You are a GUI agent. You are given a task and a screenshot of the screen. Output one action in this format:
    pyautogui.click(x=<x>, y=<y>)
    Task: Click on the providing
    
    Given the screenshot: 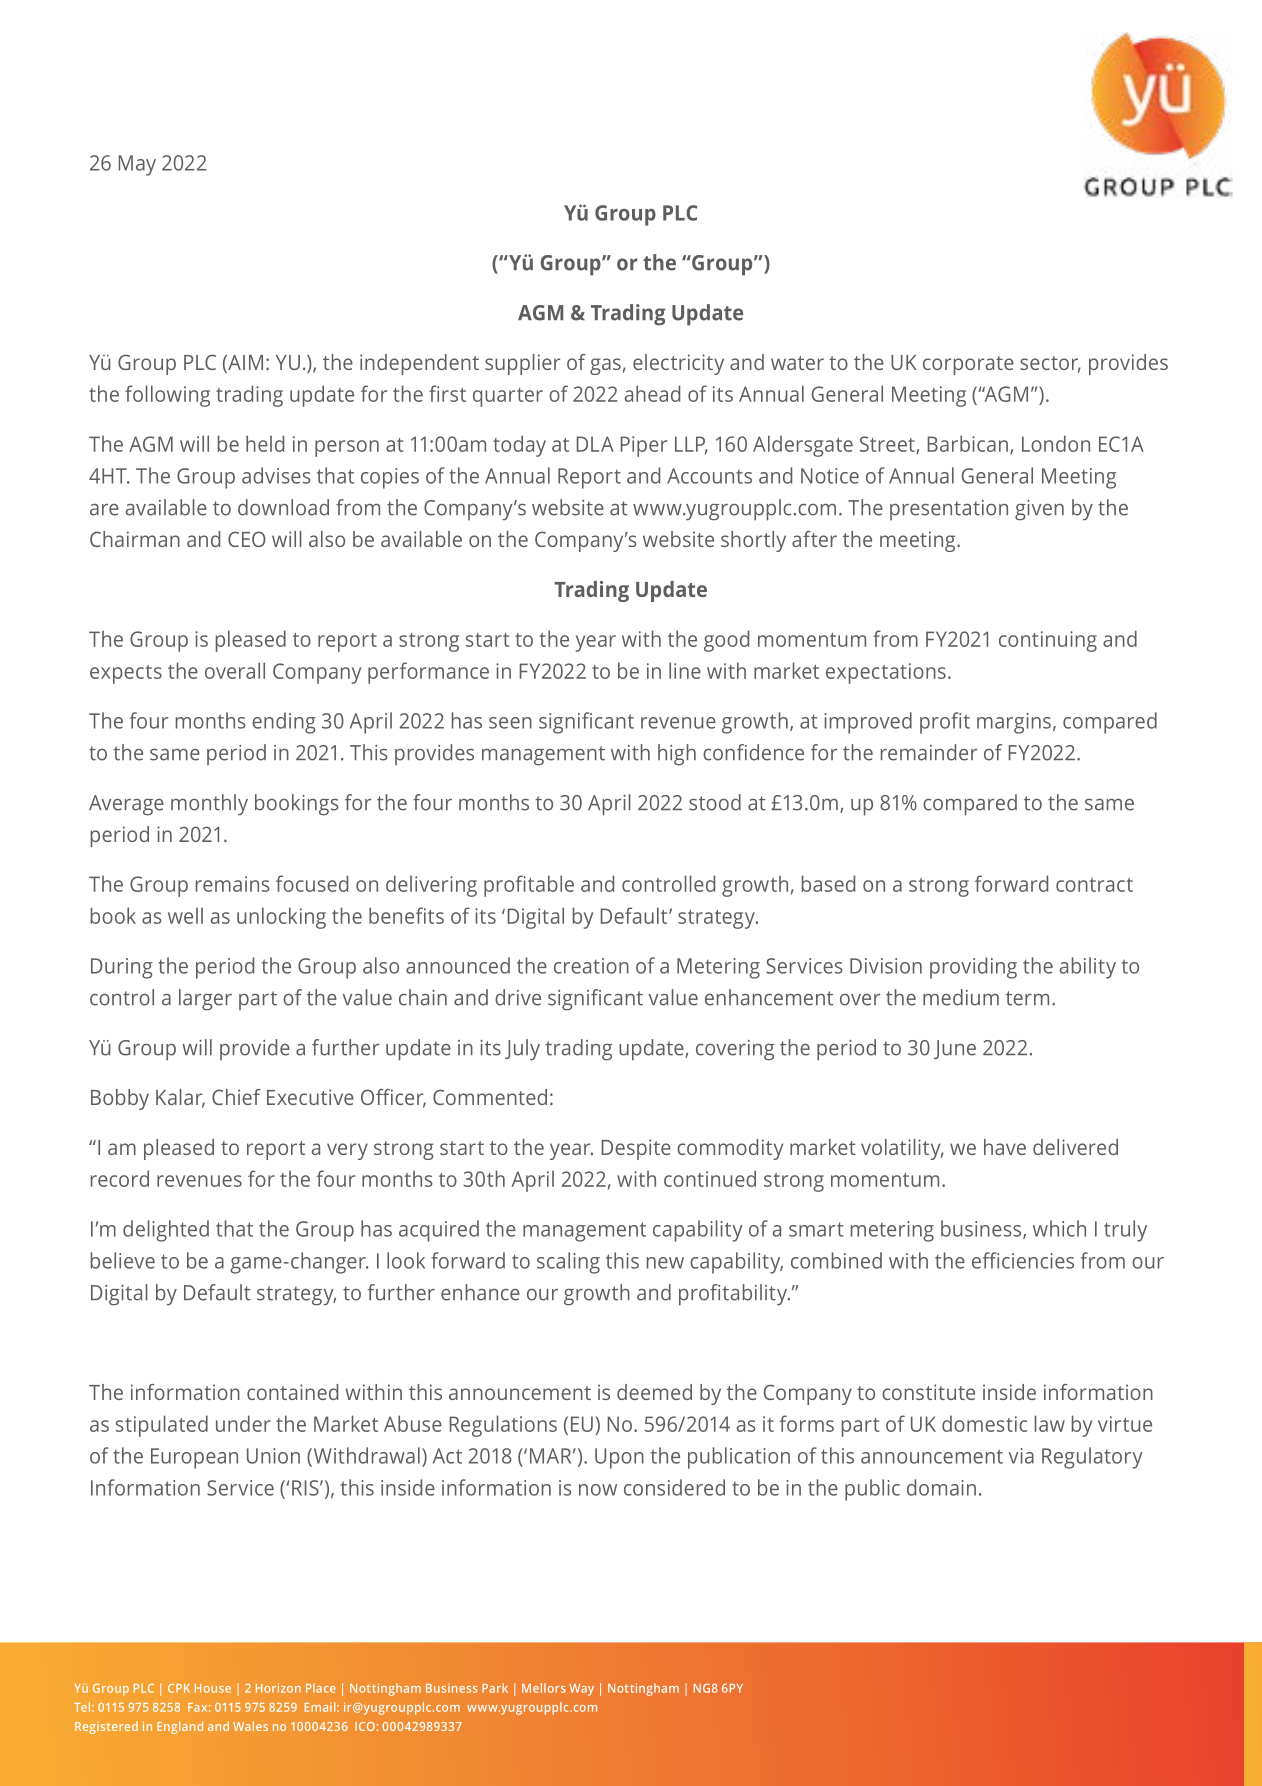 What is the action you would take?
    pyautogui.click(x=973, y=968)
